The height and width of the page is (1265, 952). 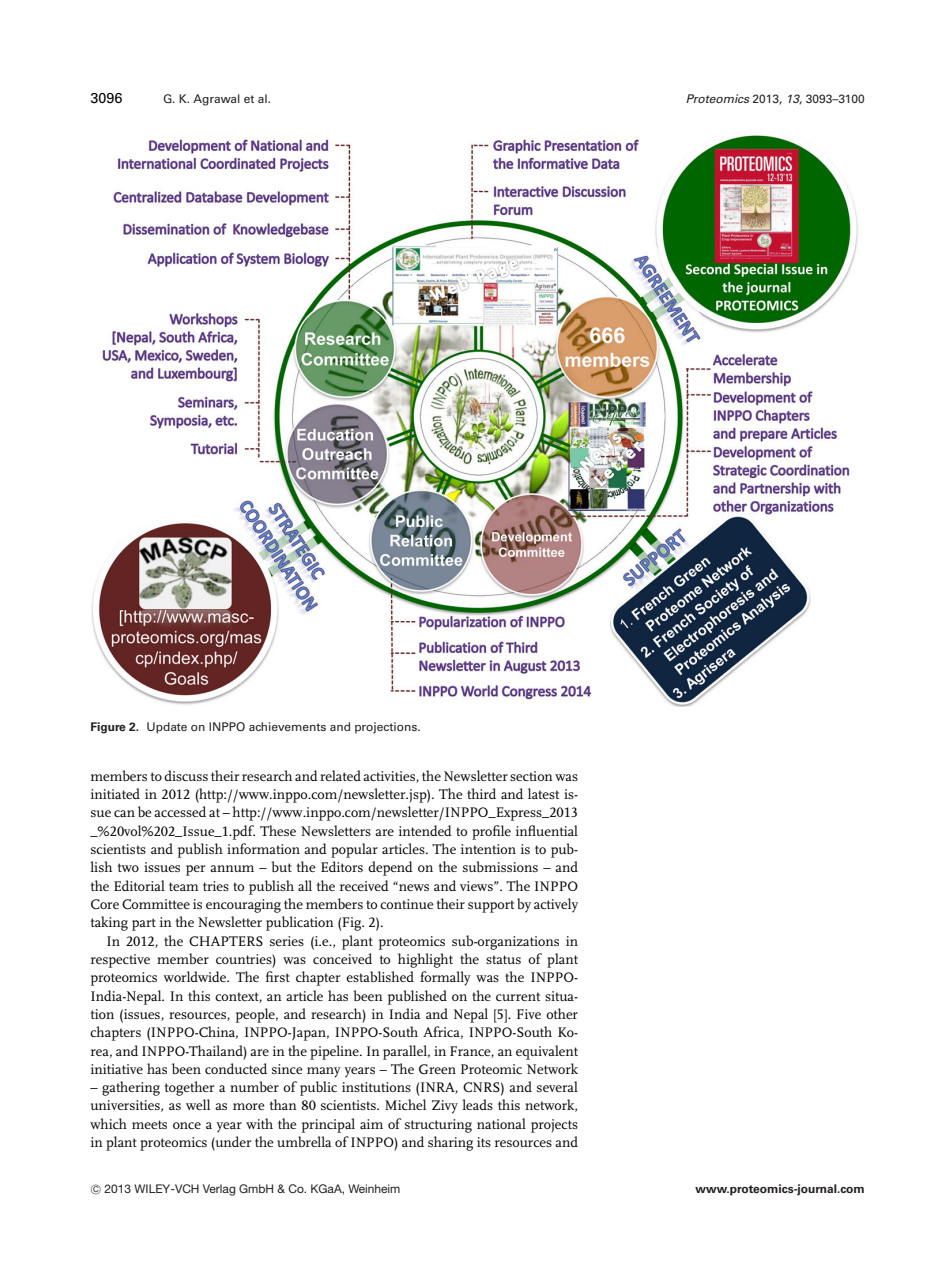 I want to click on achievements, so click(x=287, y=726).
